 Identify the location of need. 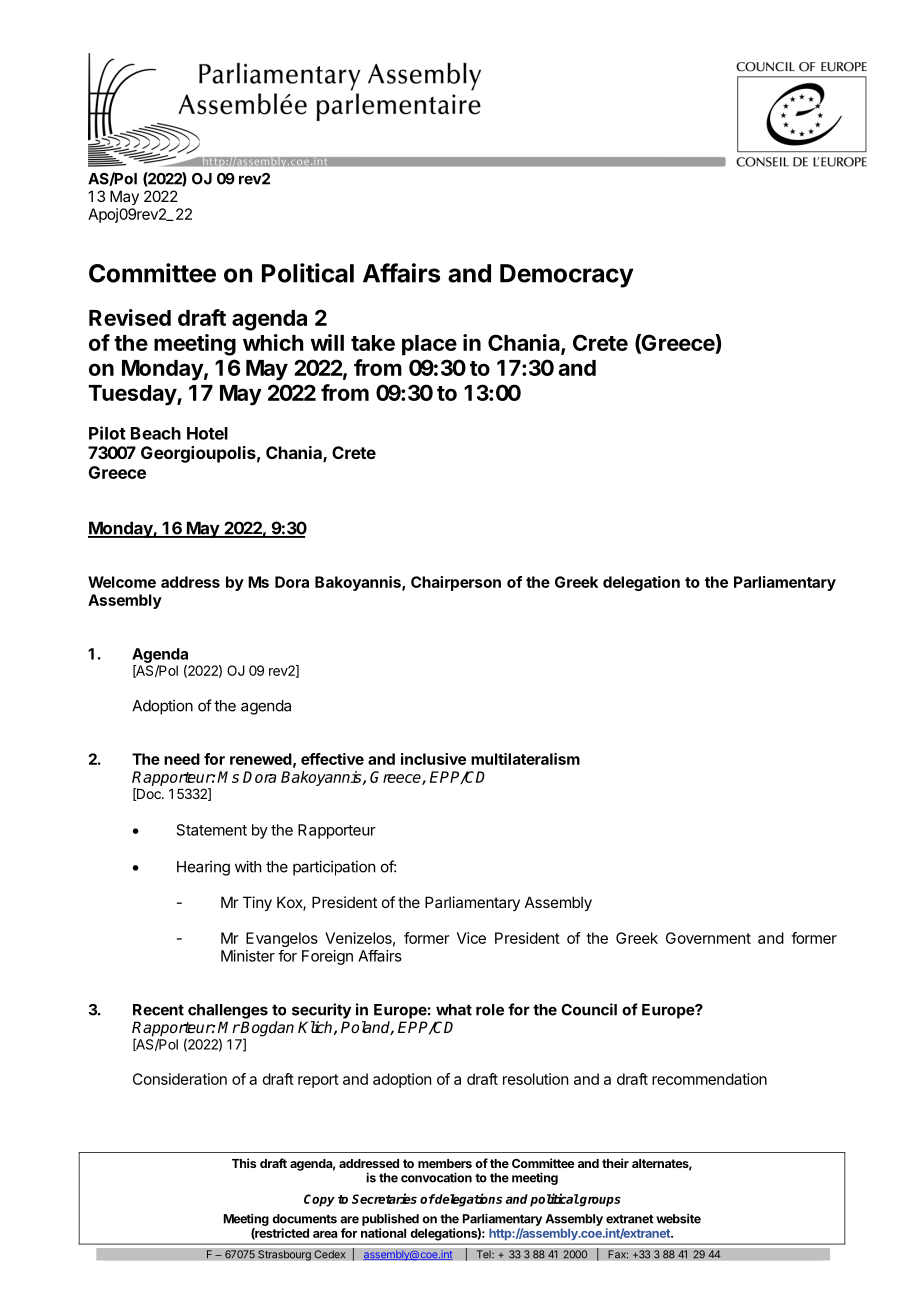
(182, 759).
